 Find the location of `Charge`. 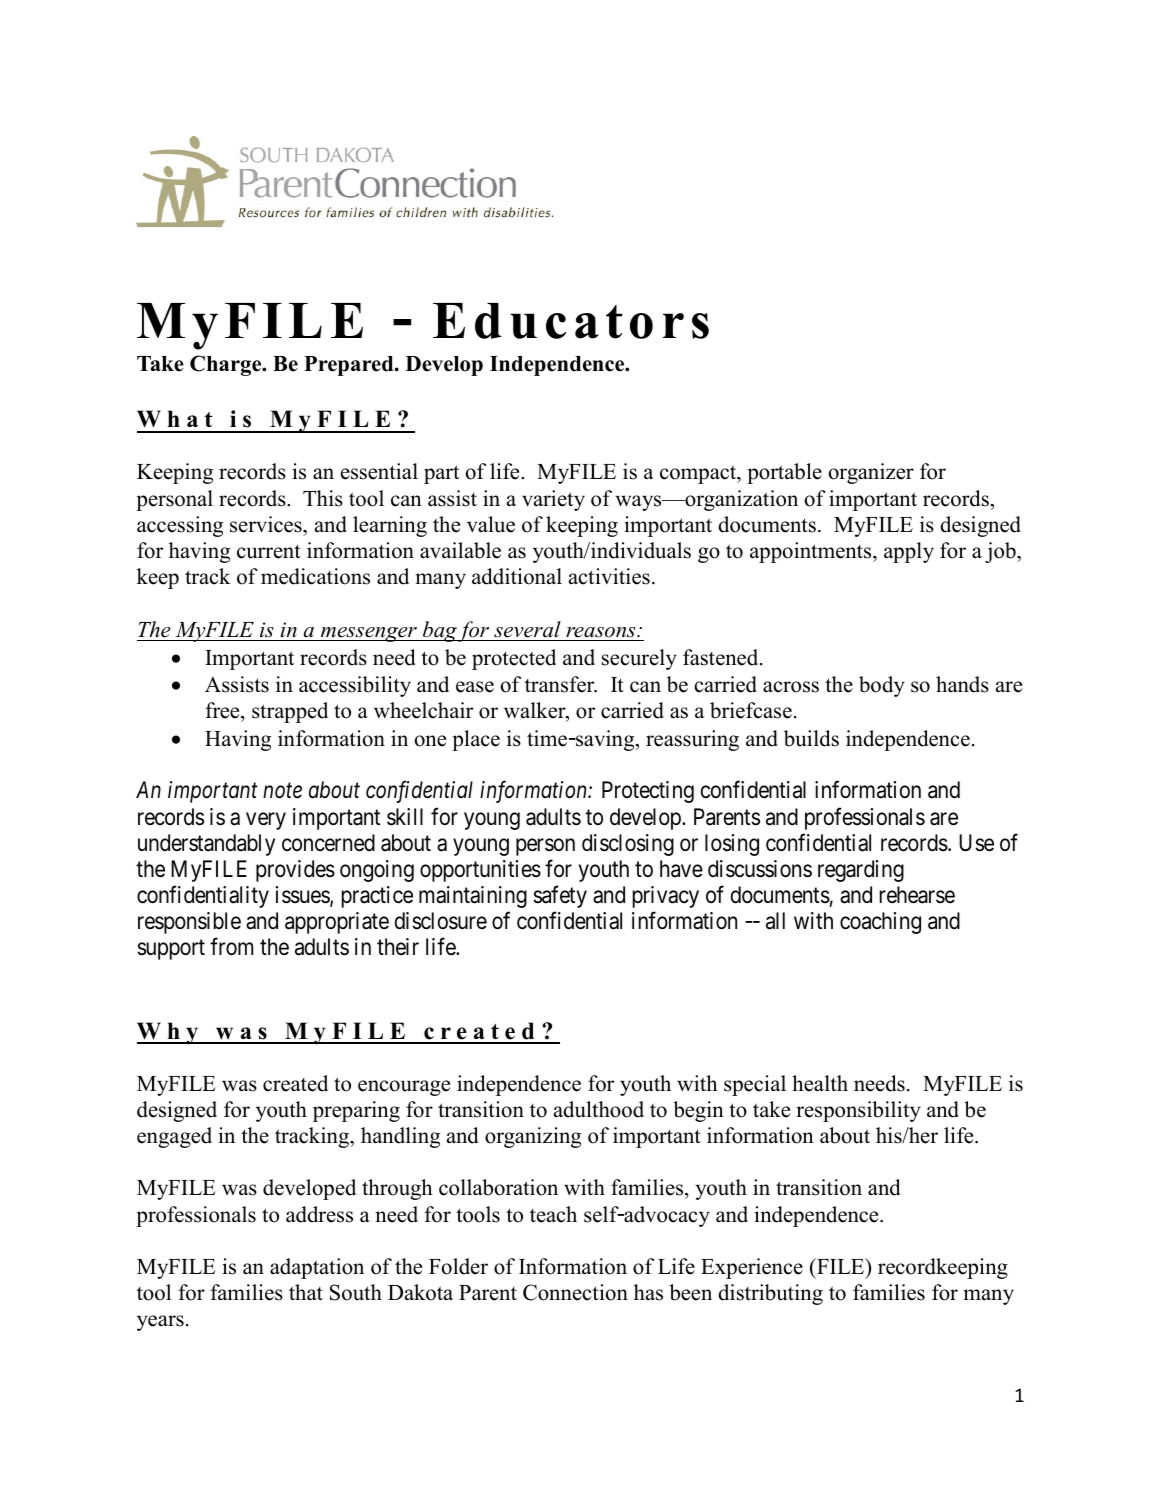

Charge is located at coordinates (227, 365).
